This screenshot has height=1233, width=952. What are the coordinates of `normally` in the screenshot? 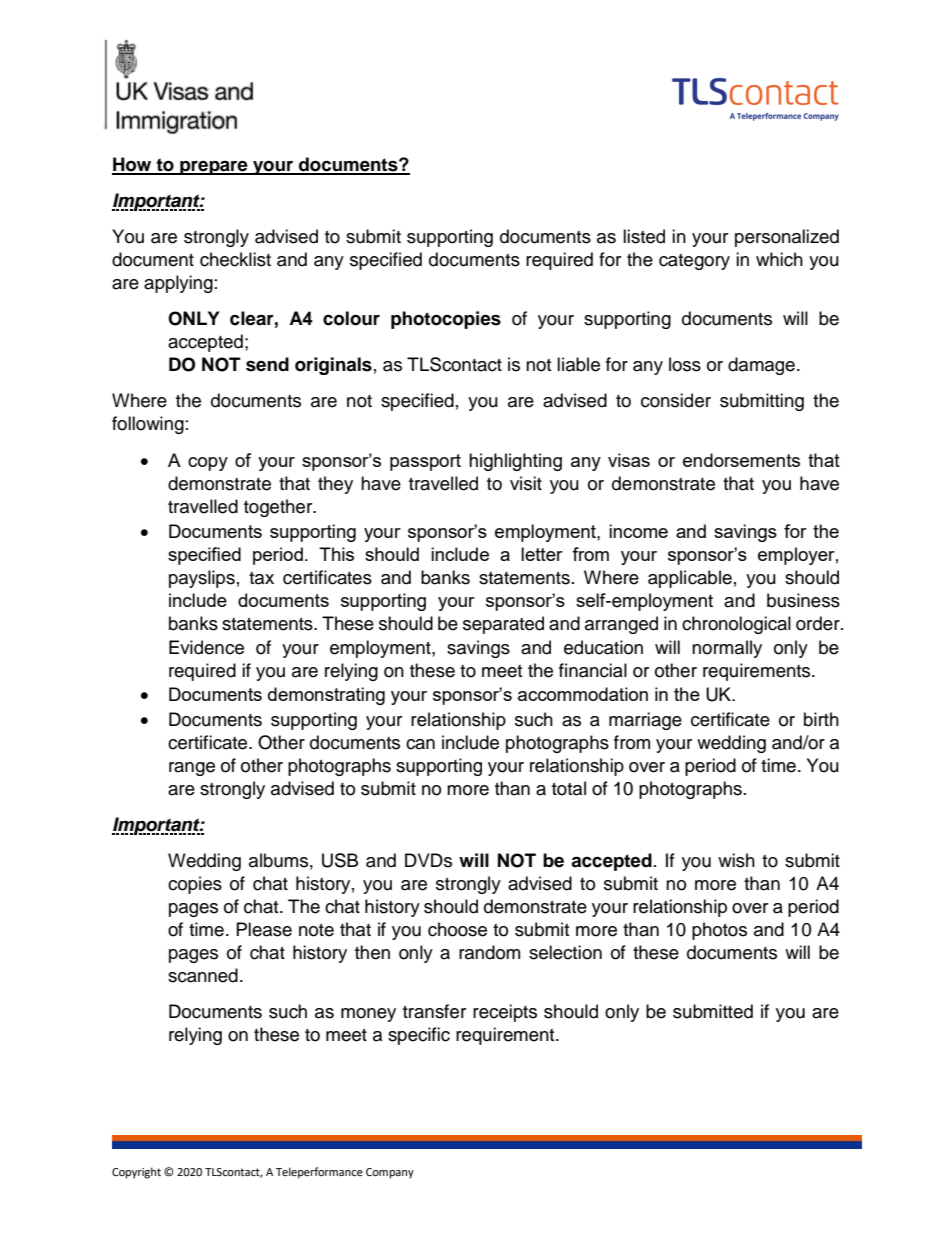 It's located at (727, 649).
